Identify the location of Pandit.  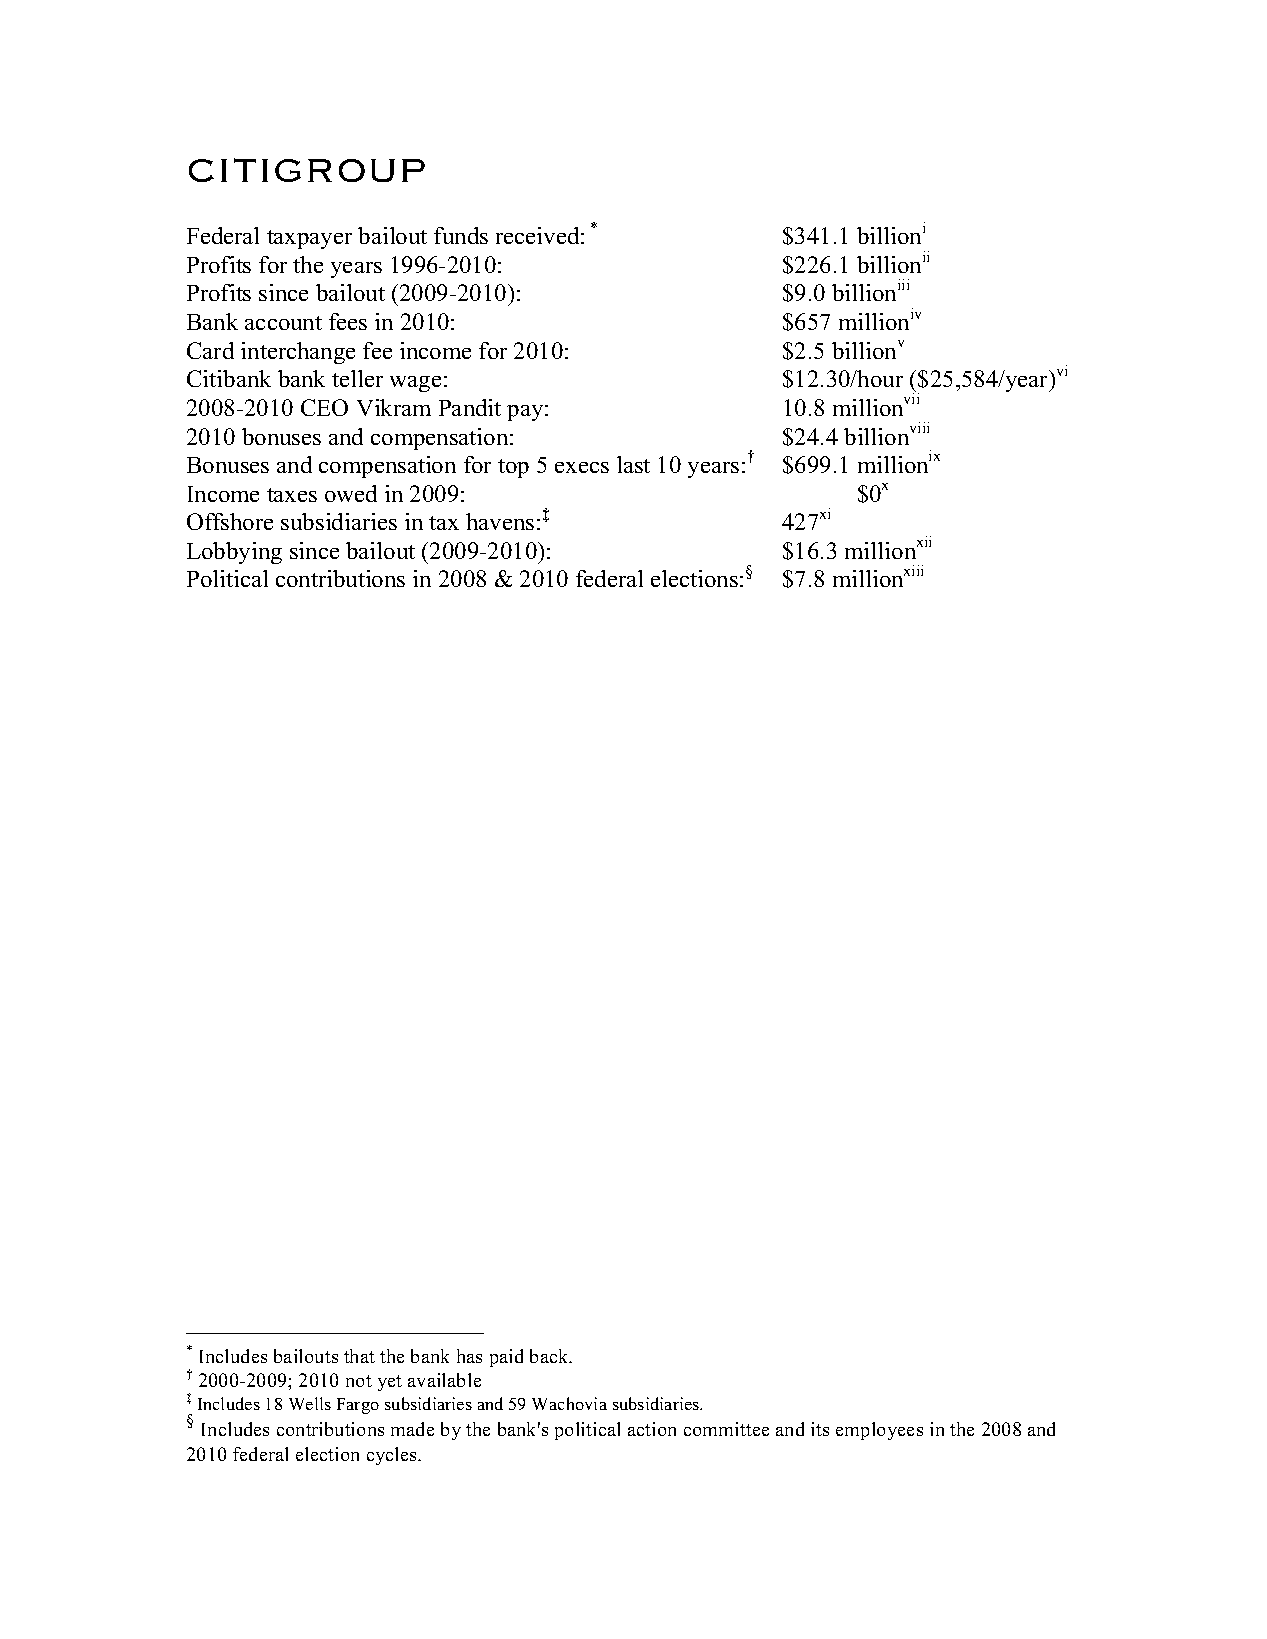
(470, 407).
